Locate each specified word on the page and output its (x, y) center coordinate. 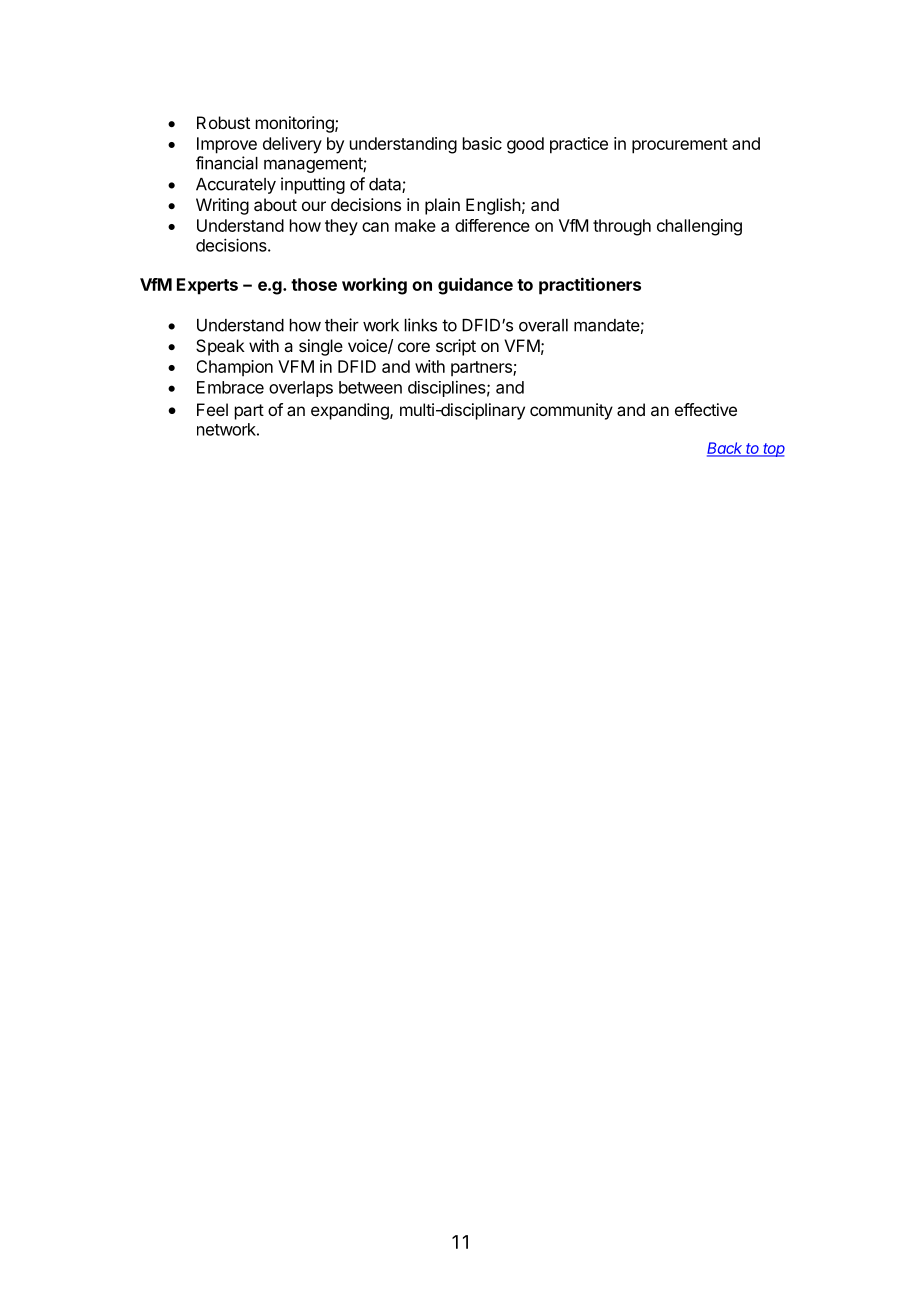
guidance (475, 286)
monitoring (296, 124)
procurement (680, 146)
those (314, 284)
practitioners (590, 286)
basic (482, 143)
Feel (212, 409)
